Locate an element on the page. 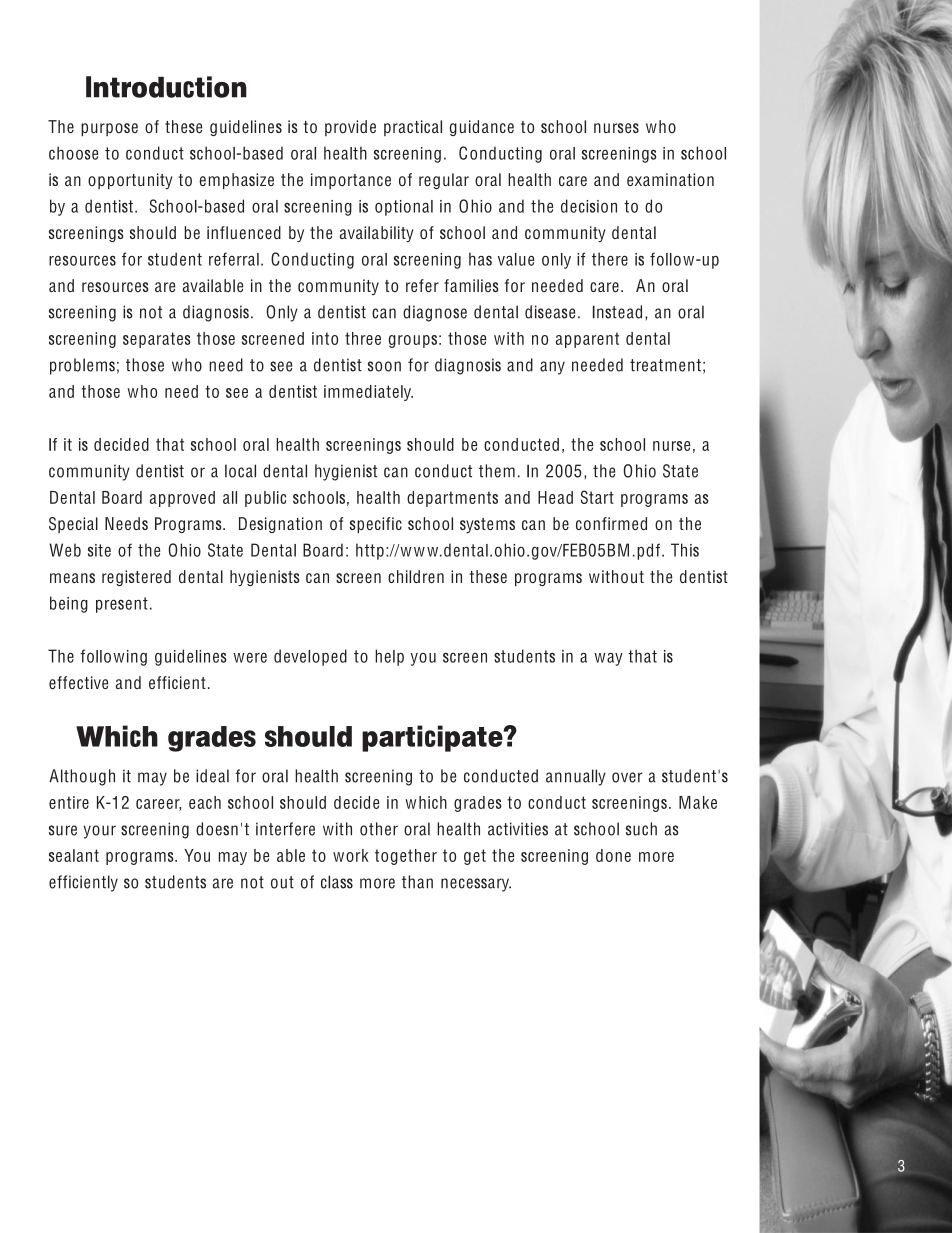 The width and height of the document is (952, 1233). examination is located at coordinates (670, 179).
